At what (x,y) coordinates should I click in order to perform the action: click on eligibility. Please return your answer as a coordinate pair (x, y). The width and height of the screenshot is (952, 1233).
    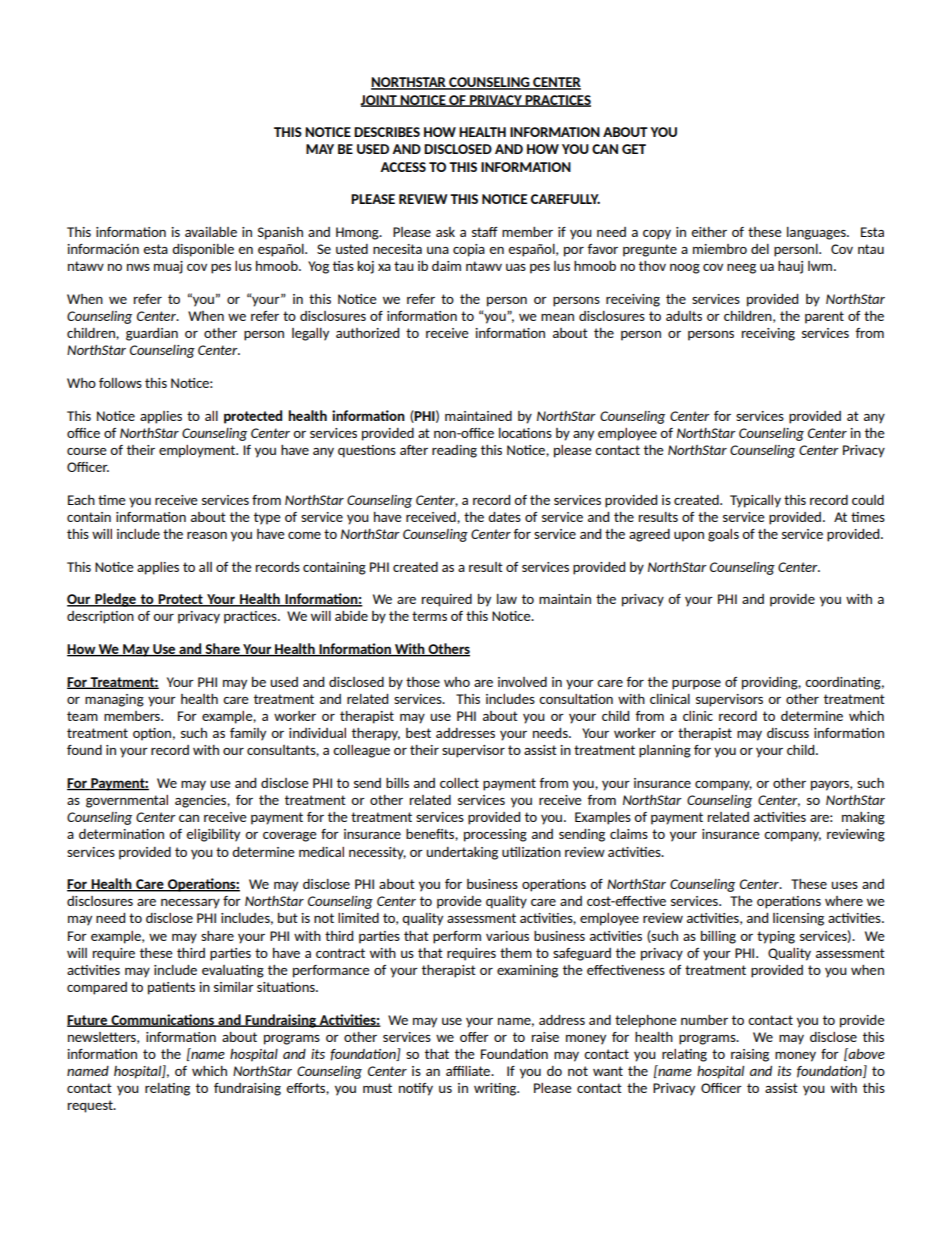
    Looking at the image, I should click on (213, 835).
